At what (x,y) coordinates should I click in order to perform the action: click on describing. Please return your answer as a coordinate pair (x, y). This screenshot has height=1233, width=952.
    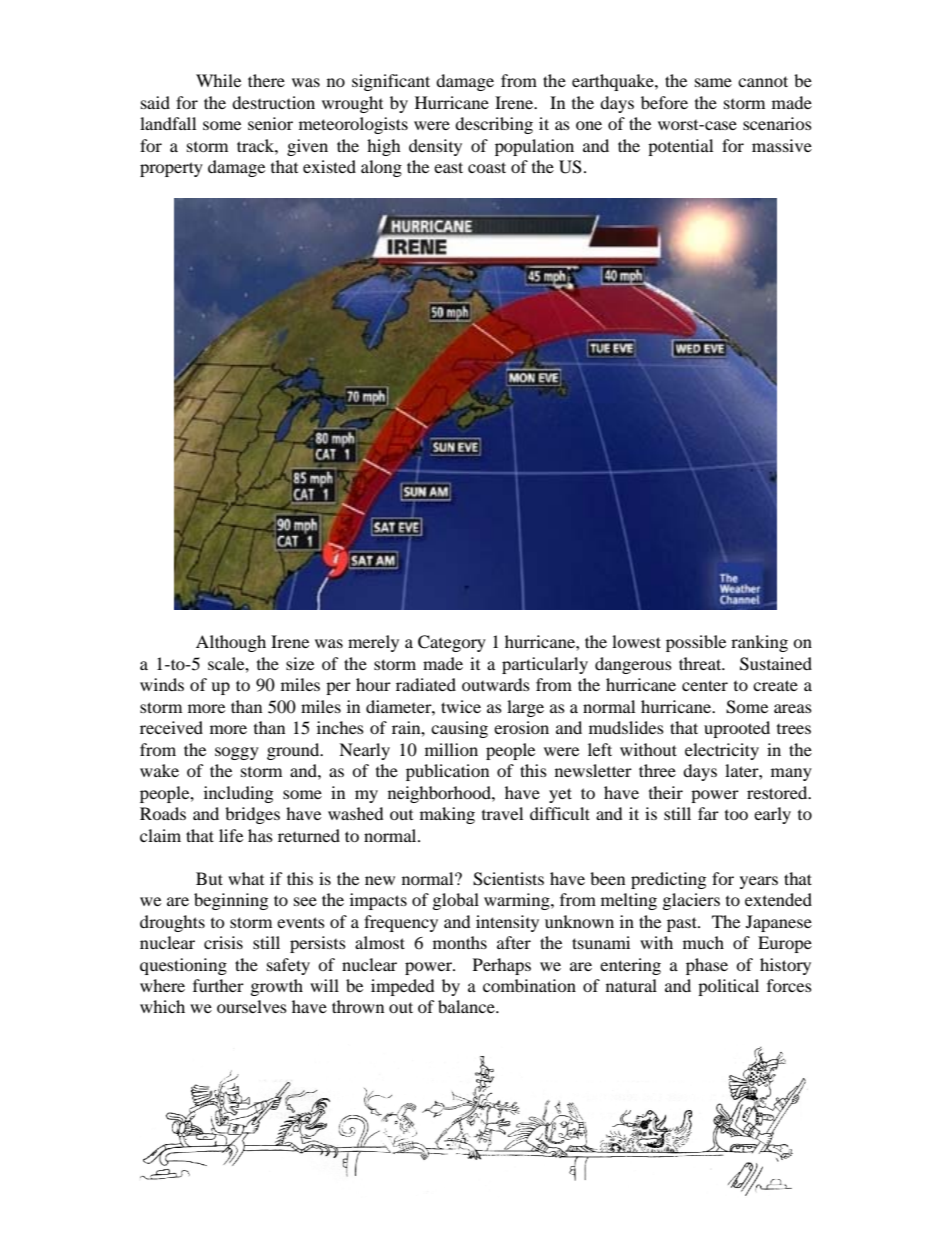
    Looking at the image, I should click on (494, 125).
